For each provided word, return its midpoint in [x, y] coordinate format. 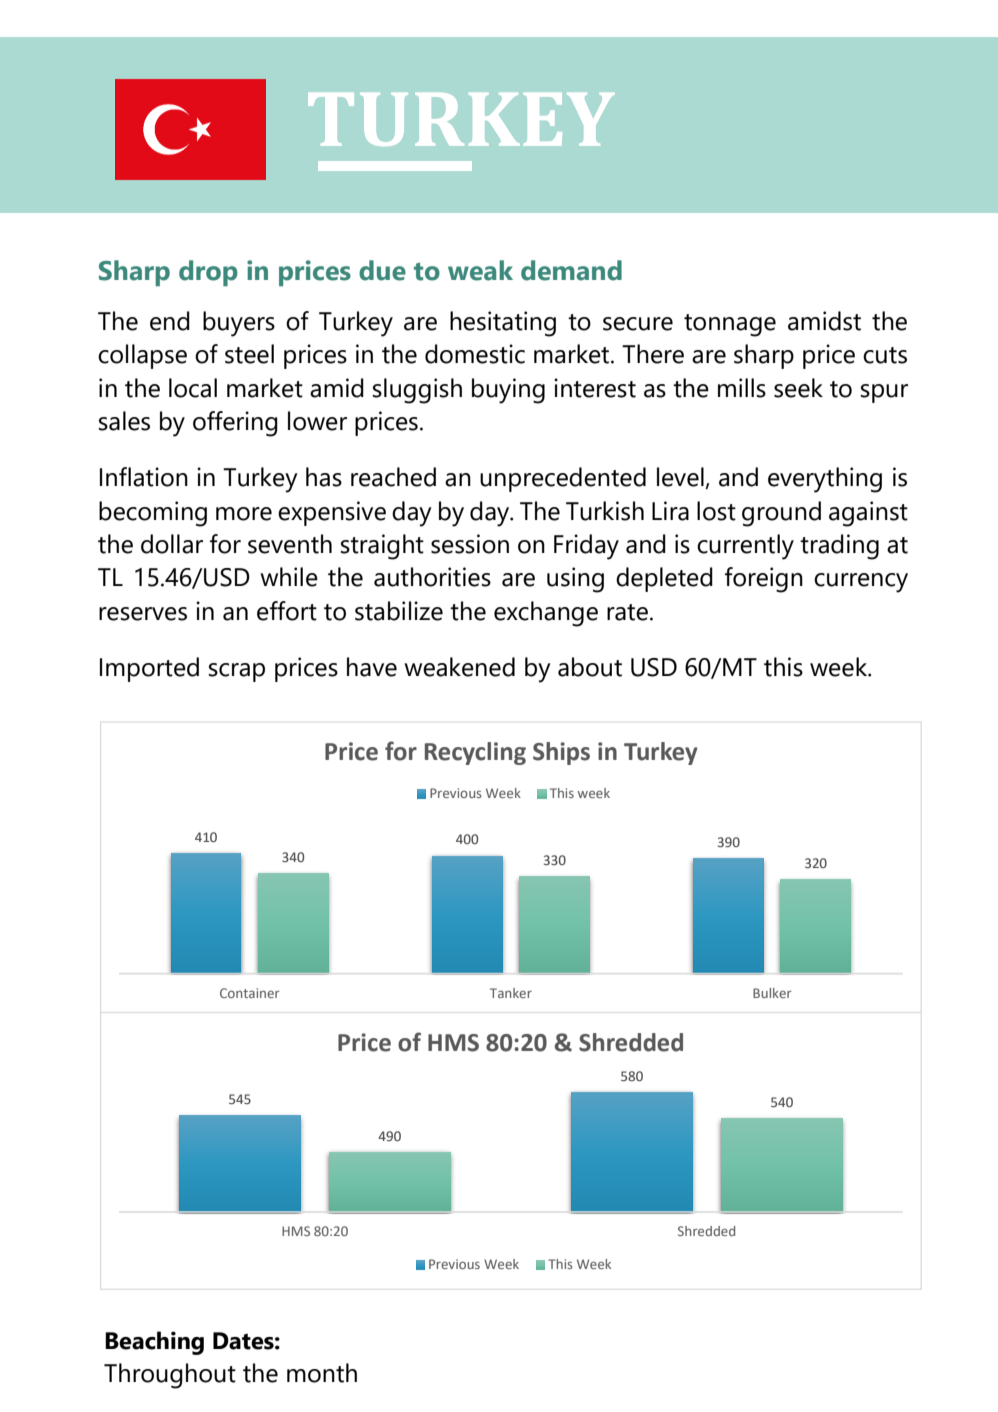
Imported [149, 669]
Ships [561, 753]
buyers [239, 324]
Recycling [475, 753]
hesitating [503, 324]
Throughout [170, 1376]
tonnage [730, 325]
